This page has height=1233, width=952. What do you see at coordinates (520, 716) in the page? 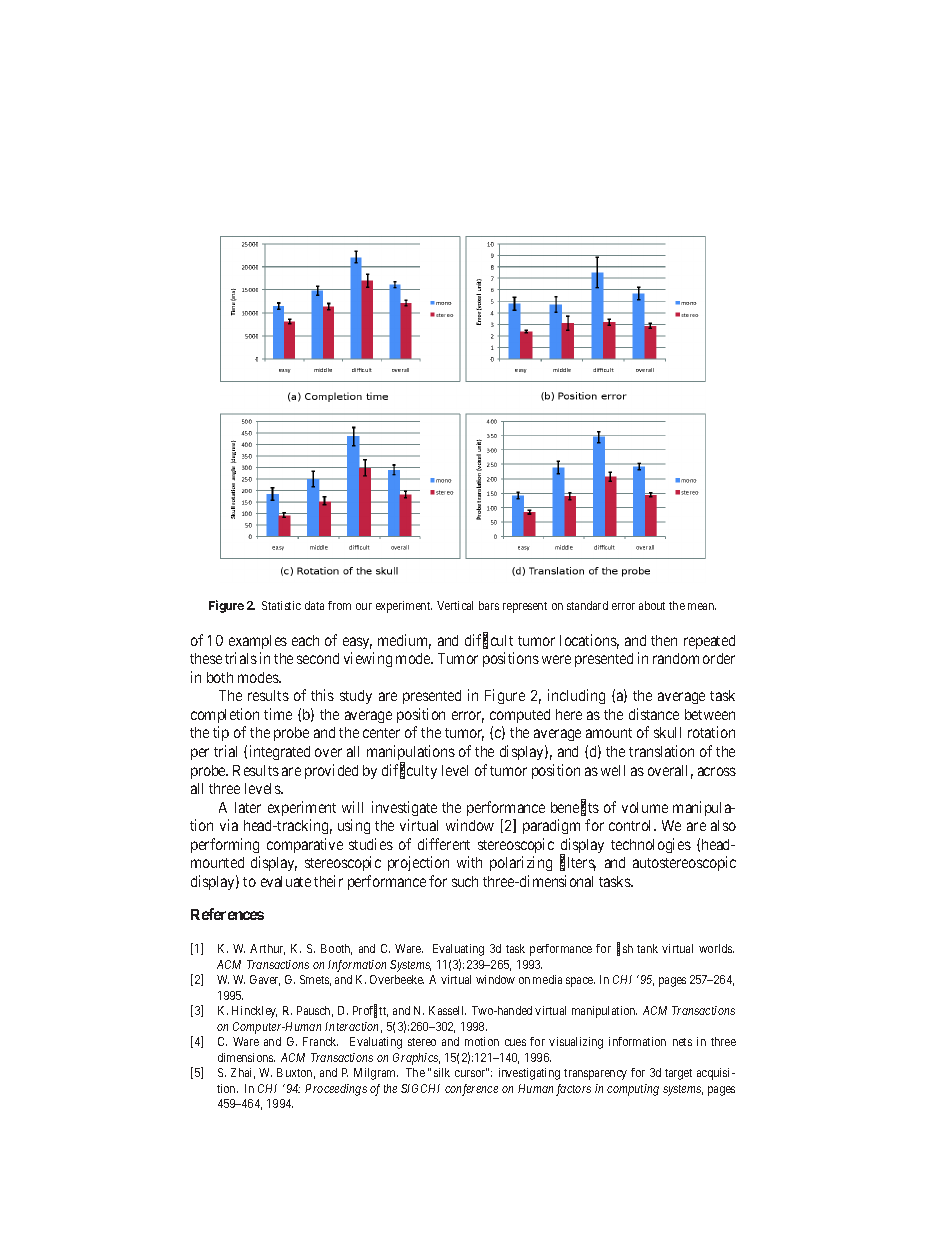
I see `computed` at bounding box center [520, 716].
